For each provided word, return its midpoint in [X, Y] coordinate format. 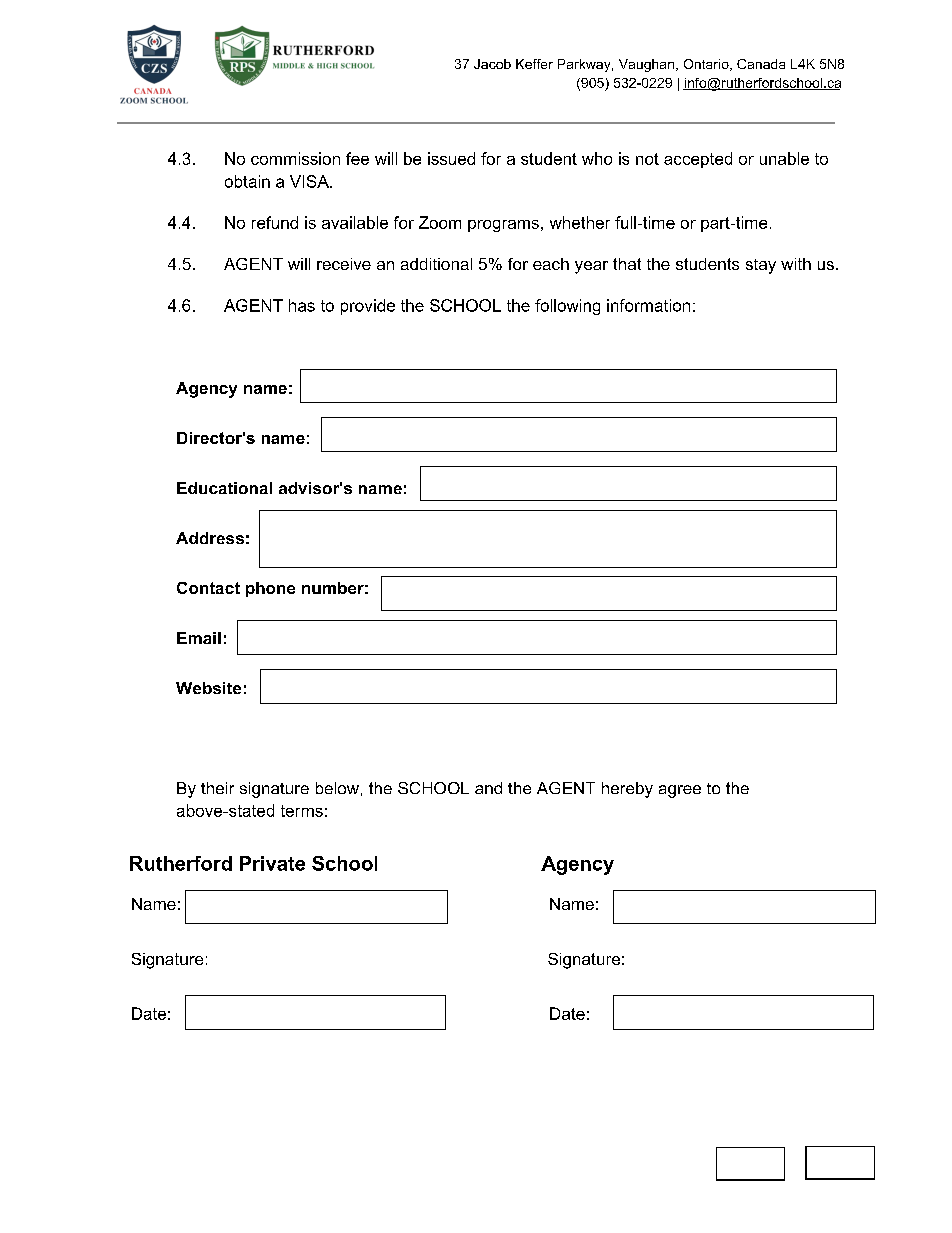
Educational [224, 488]
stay [761, 266]
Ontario [707, 65]
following [567, 307]
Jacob [492, 64]
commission [295, 158]
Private [272, 863]
